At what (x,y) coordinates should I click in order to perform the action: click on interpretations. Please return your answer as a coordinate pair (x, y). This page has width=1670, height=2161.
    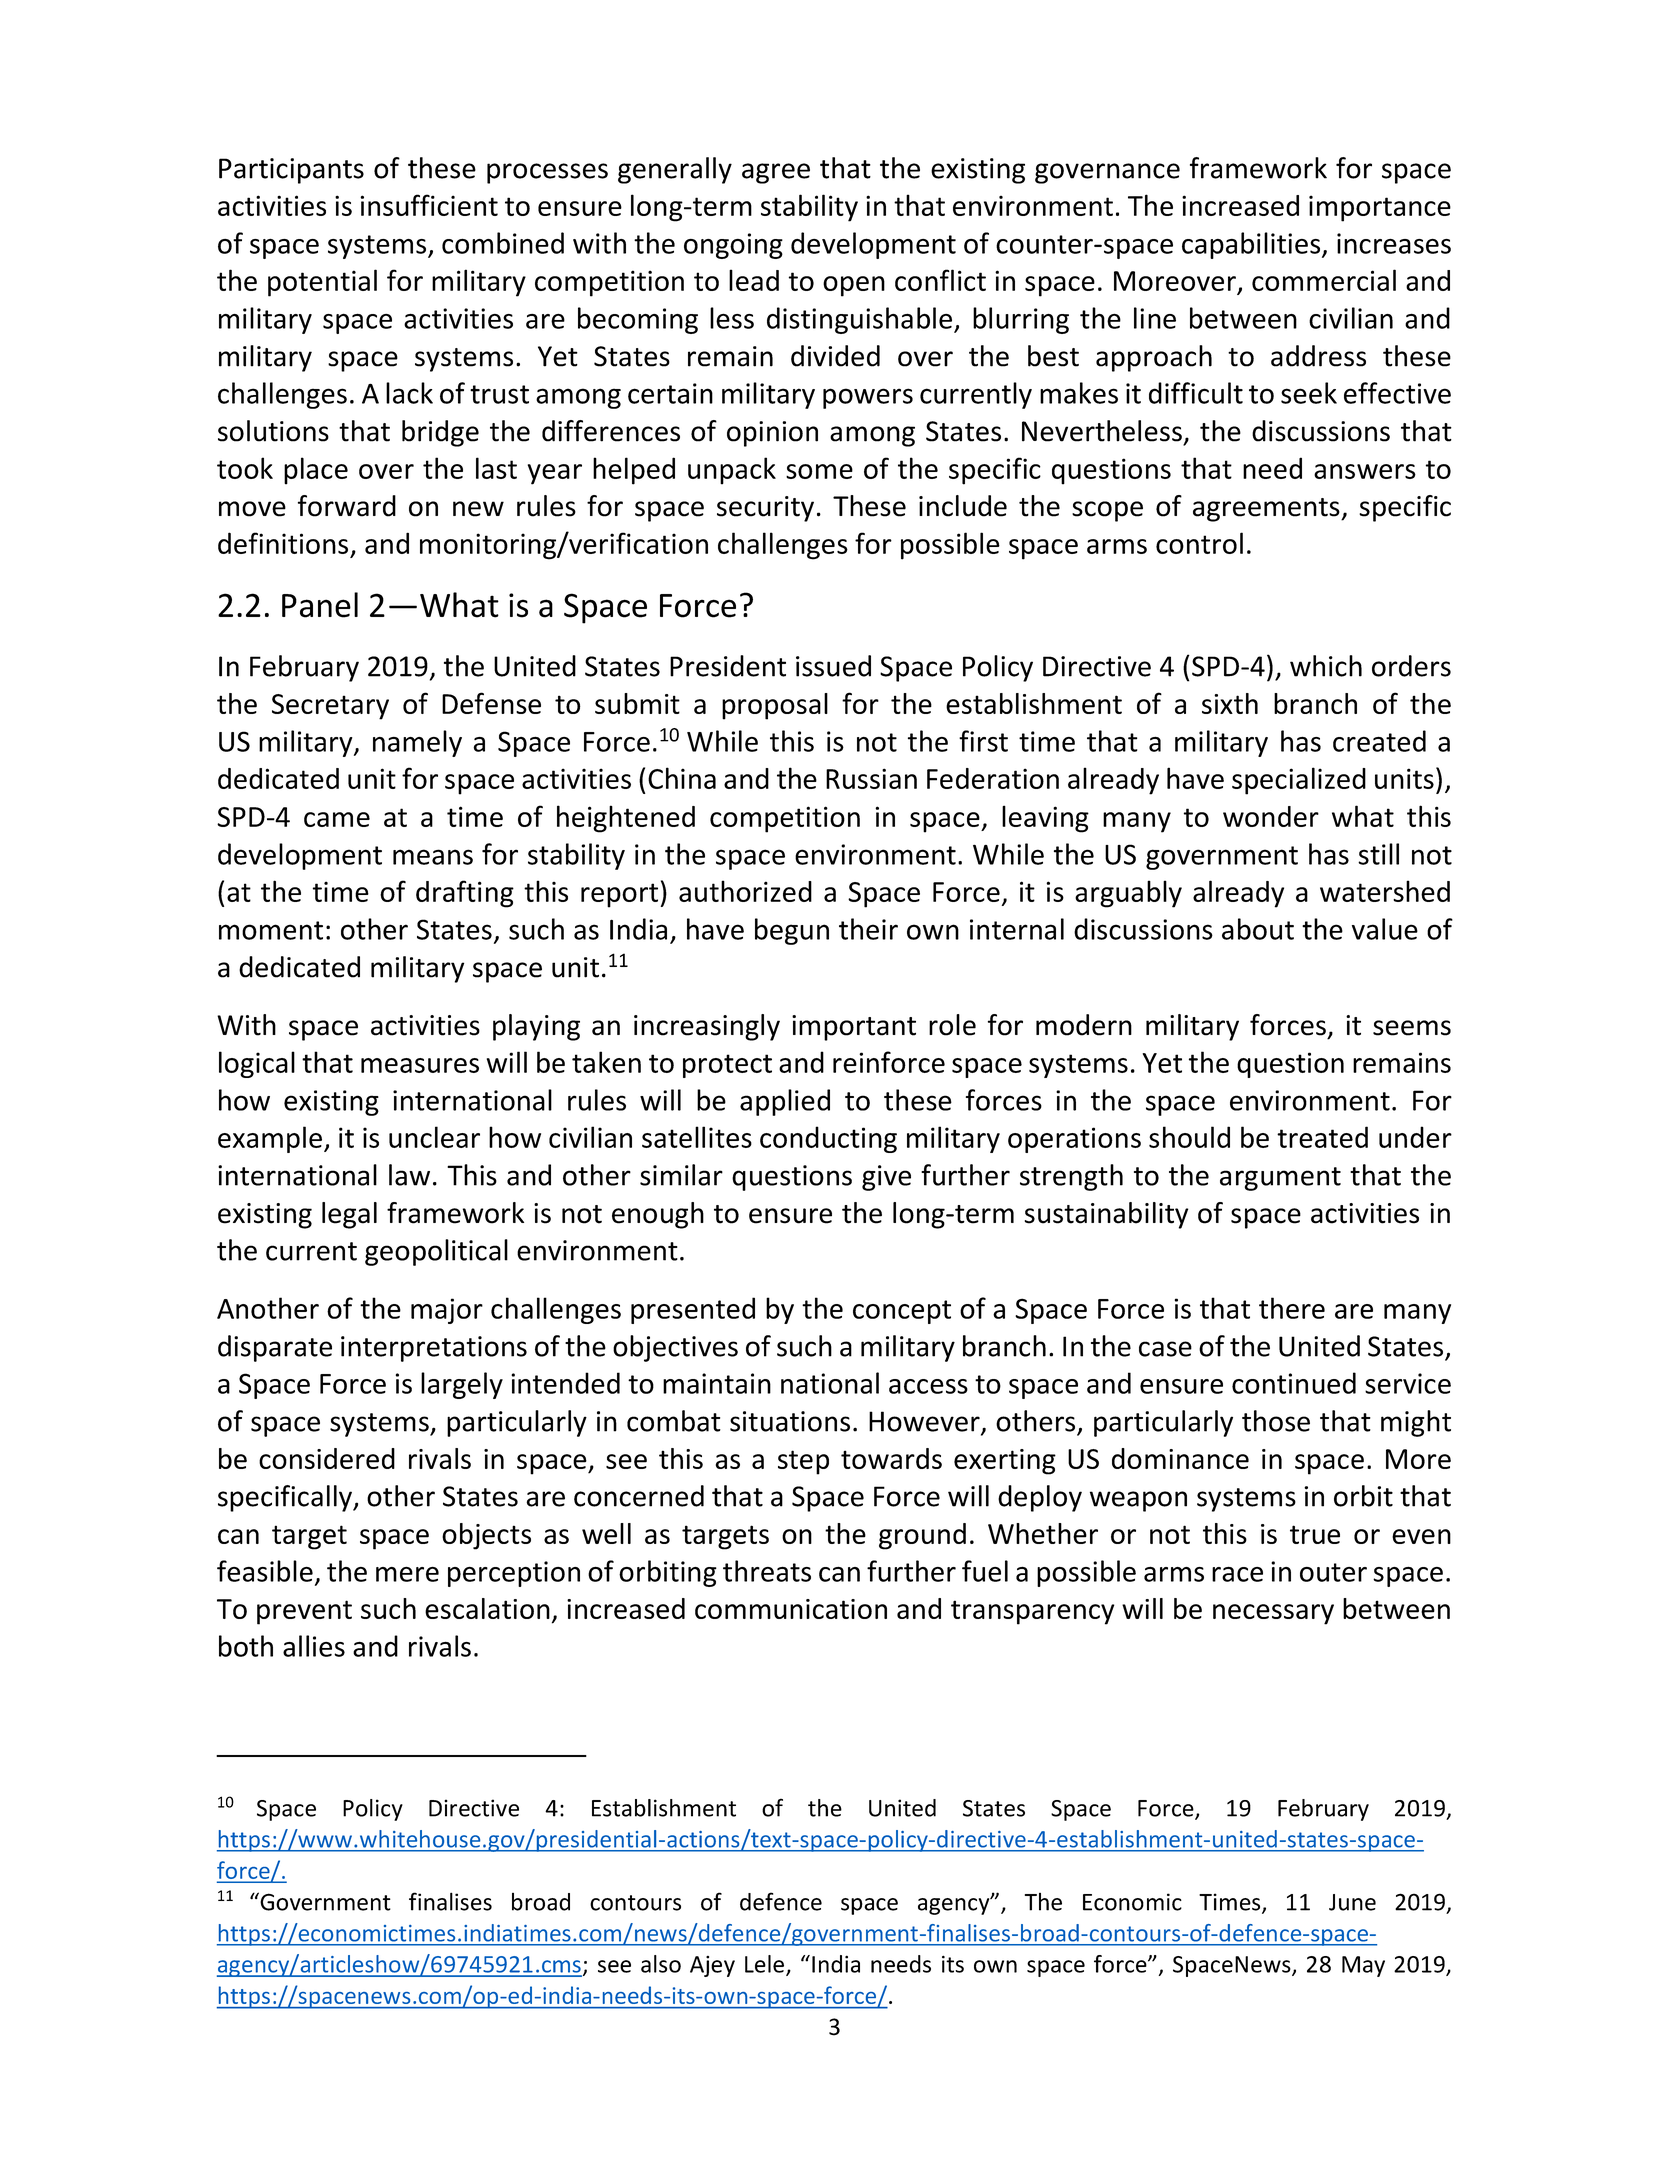
    Looking at the image, I should click on (434, 1349).
